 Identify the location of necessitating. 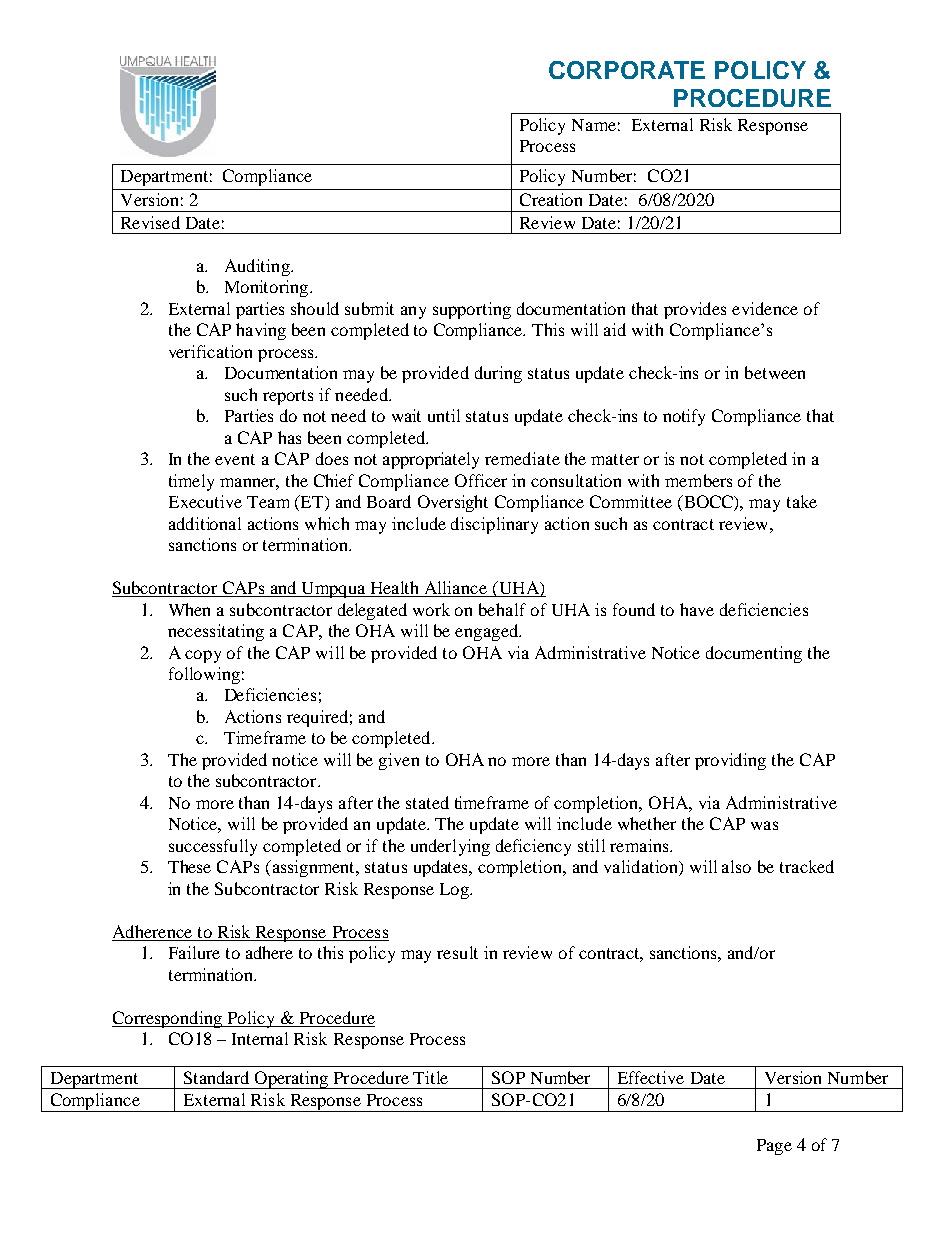
(216, 632).
